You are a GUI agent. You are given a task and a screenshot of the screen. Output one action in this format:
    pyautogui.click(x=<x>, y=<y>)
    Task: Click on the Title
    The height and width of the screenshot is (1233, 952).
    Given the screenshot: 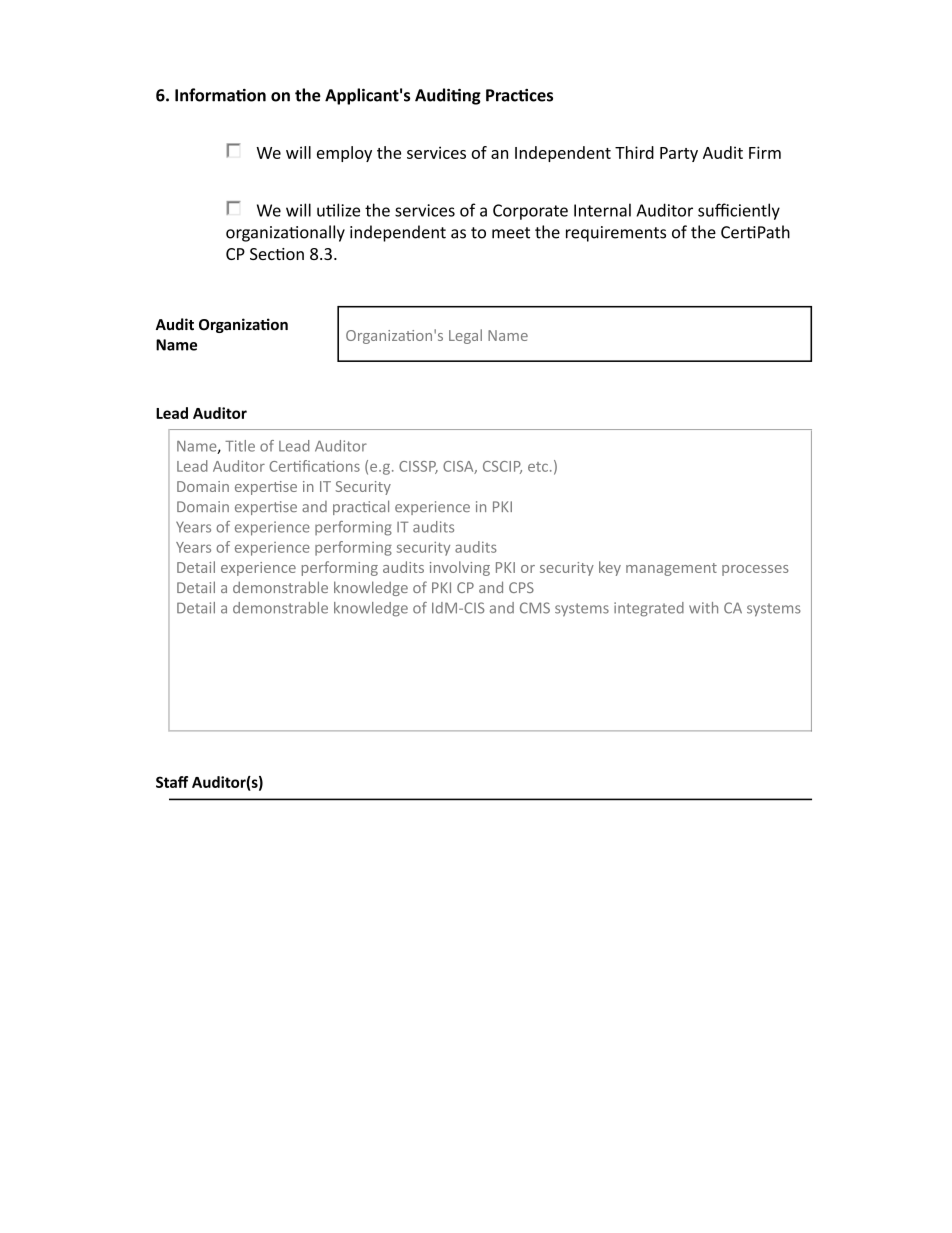 What is the action you would take?
    pyautogui.click(x=240, y=446)
